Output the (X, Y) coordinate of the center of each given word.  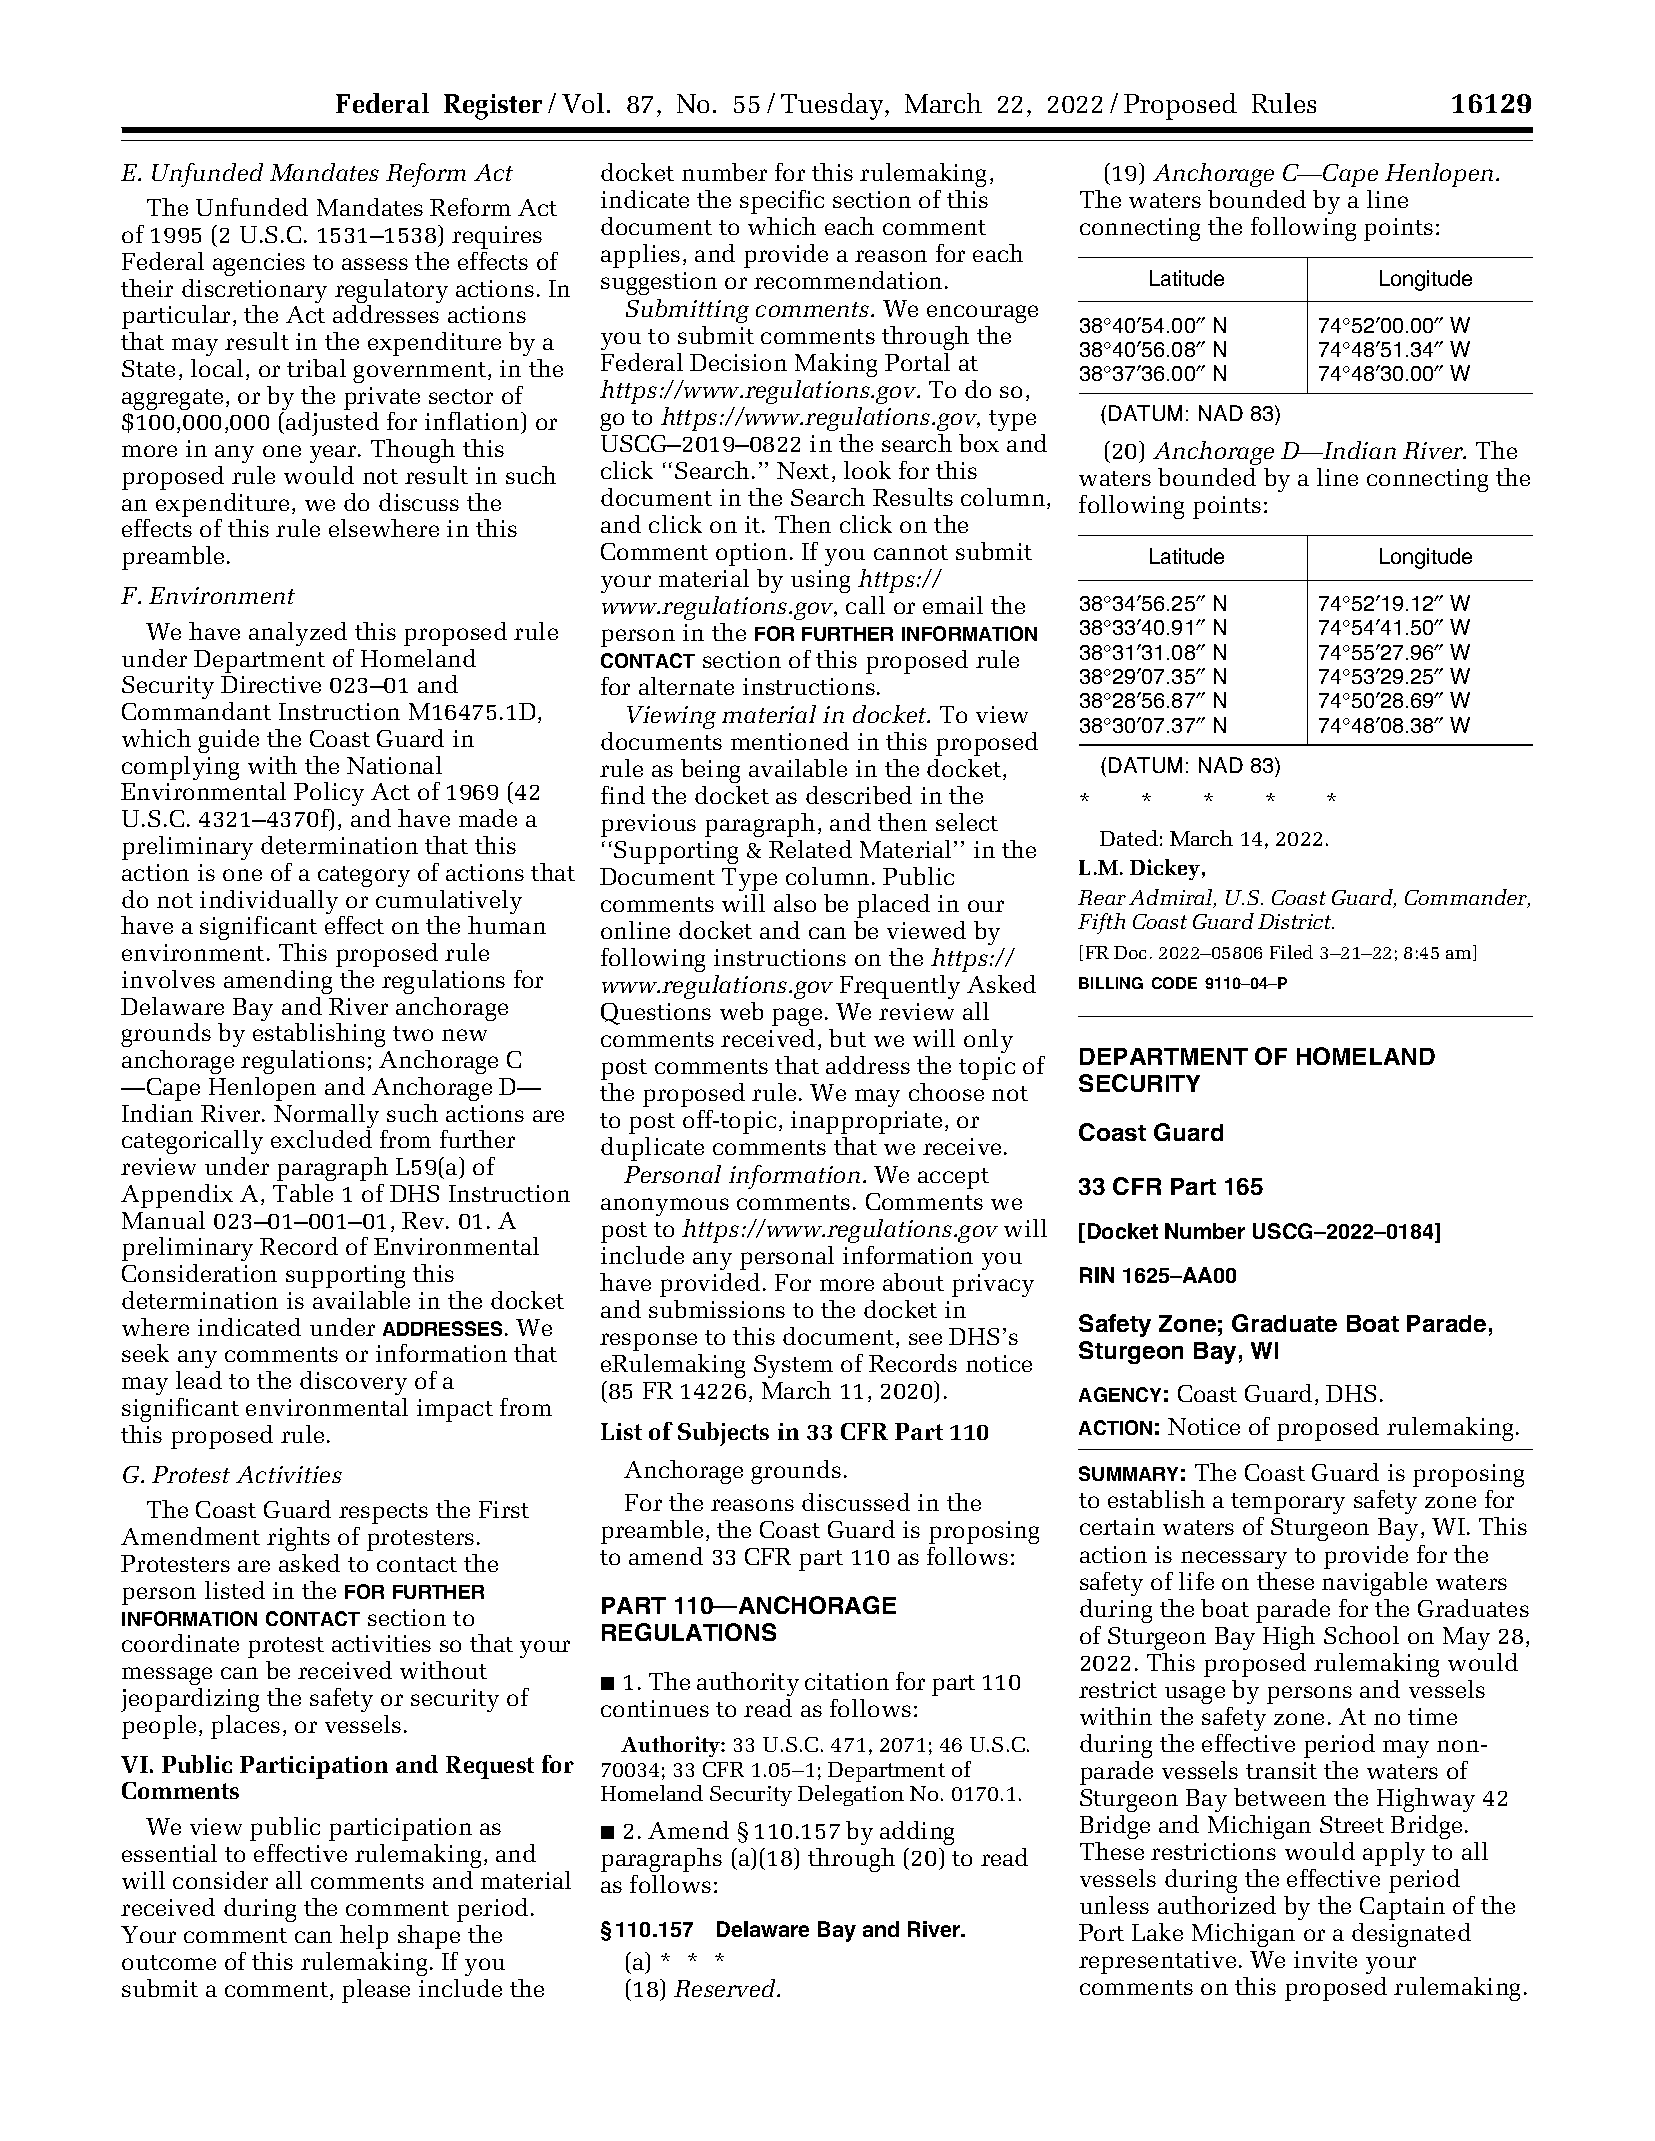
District (1296, 921)
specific (782, 202)
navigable (1374, 1584)
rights (298, 1539)
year (334, 454)
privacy (993, 1285)
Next (803, 470)
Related (810, 849)
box (979, 443)
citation (847, 1681)
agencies (259, 264)
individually (270, 903)
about (913, 1282)
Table (303, 1193)
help (364, 1937)
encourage (982, 314)
